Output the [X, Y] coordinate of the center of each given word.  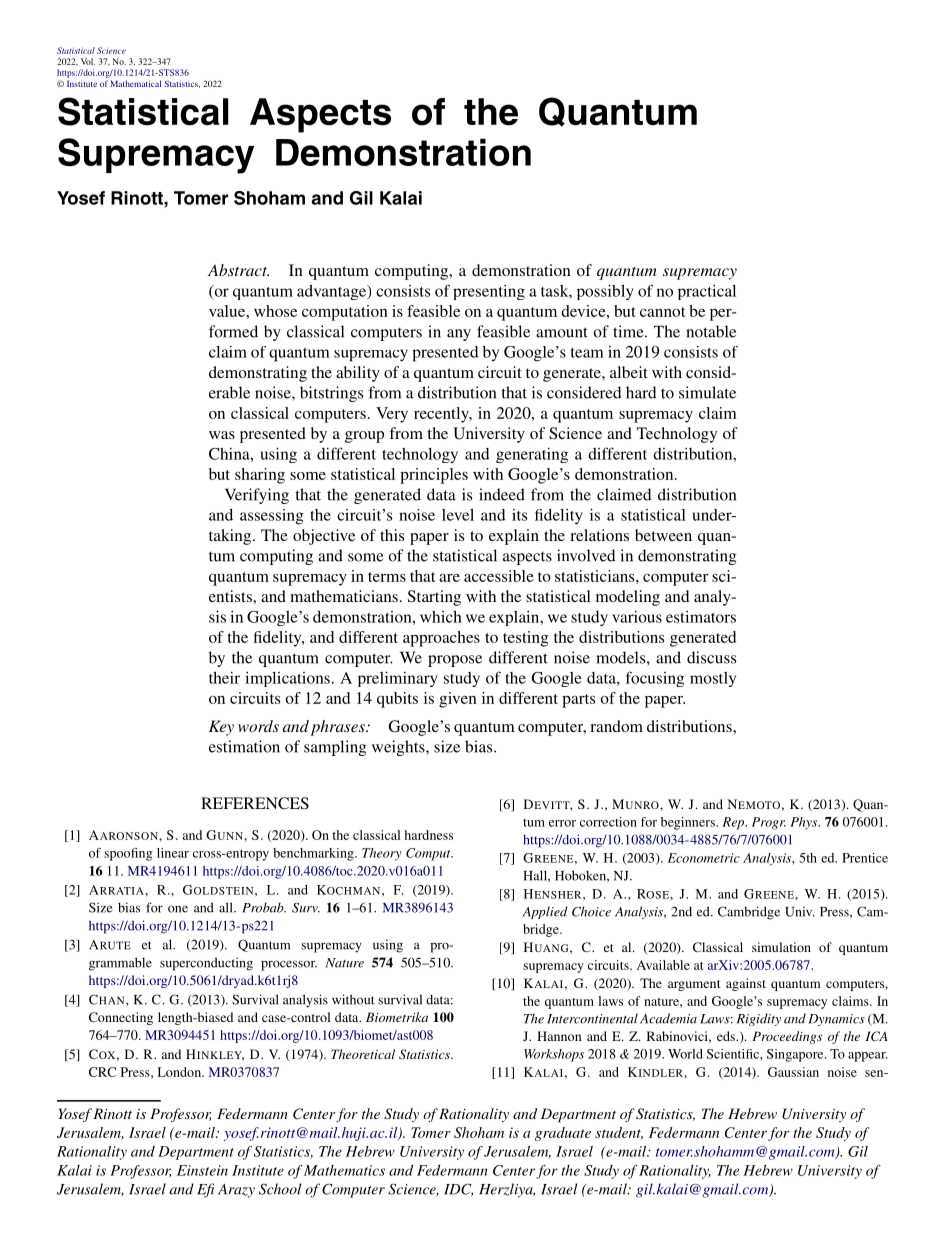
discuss [711, 657]
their [224, 677]
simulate [707, 392]
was [222, 435]
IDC [458, 1190]
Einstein [202, 1170]
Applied [545, 912]
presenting [489, 292]
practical [707, 292]
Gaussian [793, 1072]
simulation [781, 947]
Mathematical [135, 83]
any [459, 335]
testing [526, 639]
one [178, 909]
